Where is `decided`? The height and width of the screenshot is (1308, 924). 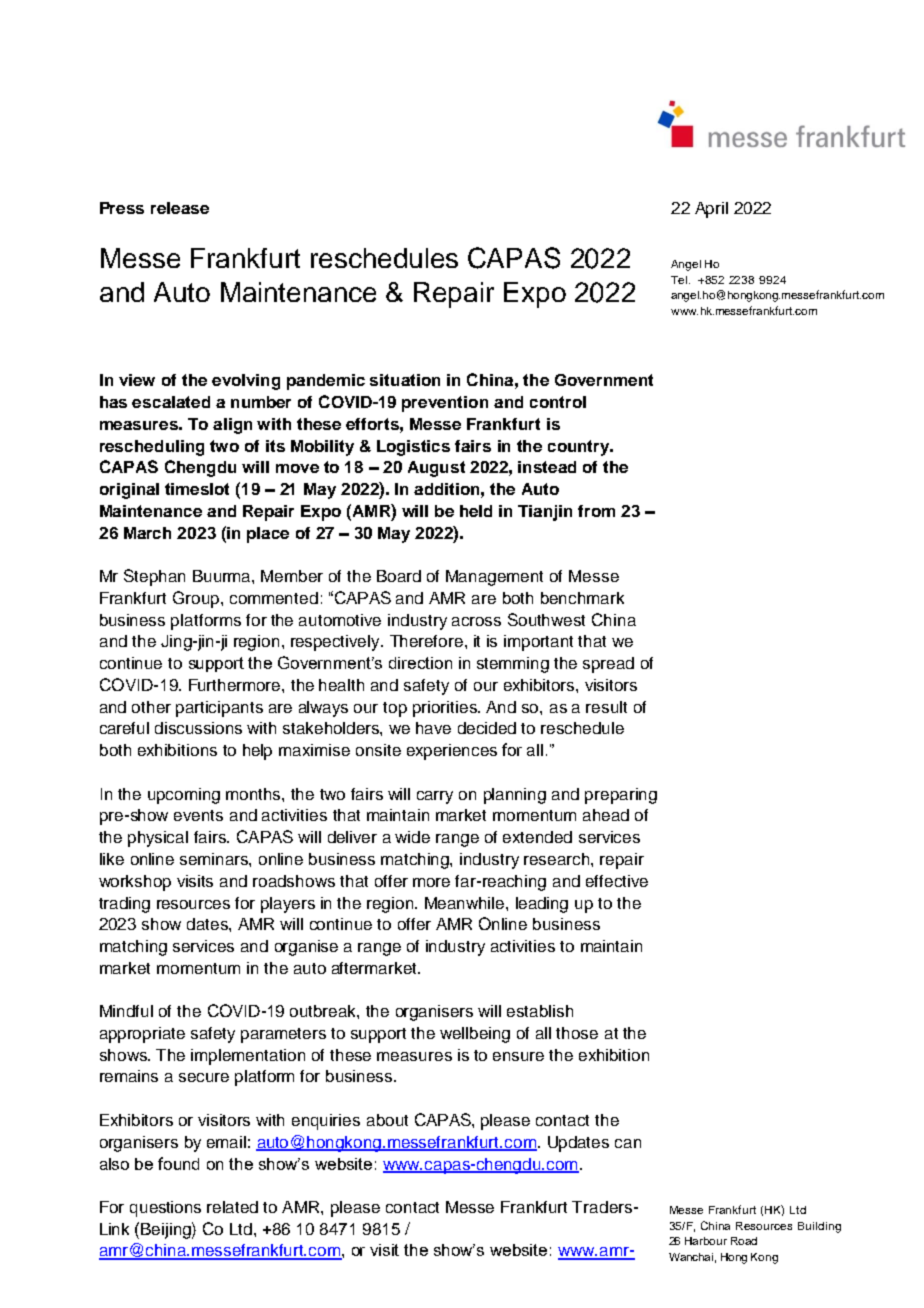 decided is located at coordinates (487, 728).
